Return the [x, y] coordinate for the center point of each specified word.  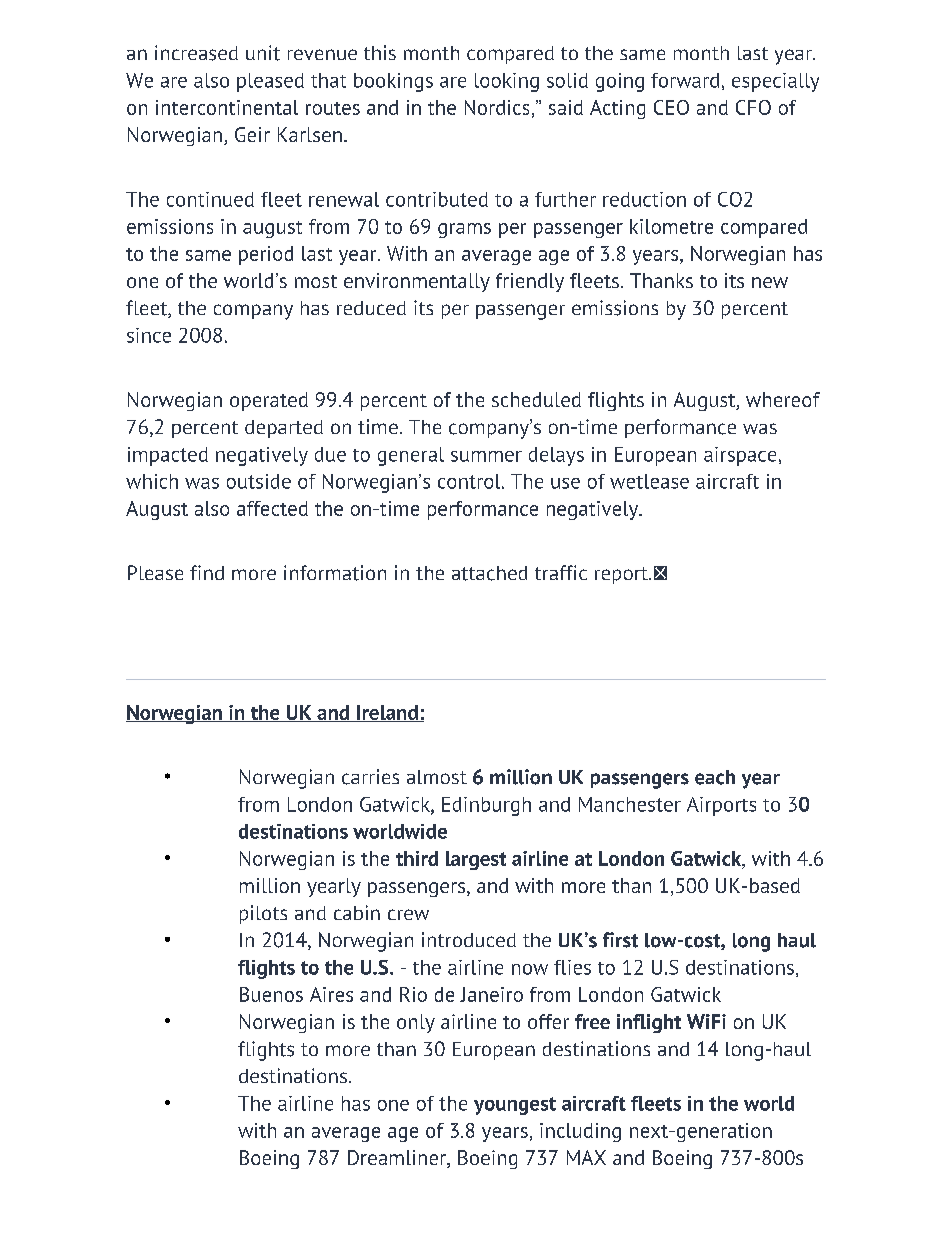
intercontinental [227, 107]
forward [685, 80]
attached [489, 573]
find [207, 572]
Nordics [497, 107]
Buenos [271, 994]
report [622, 575]
